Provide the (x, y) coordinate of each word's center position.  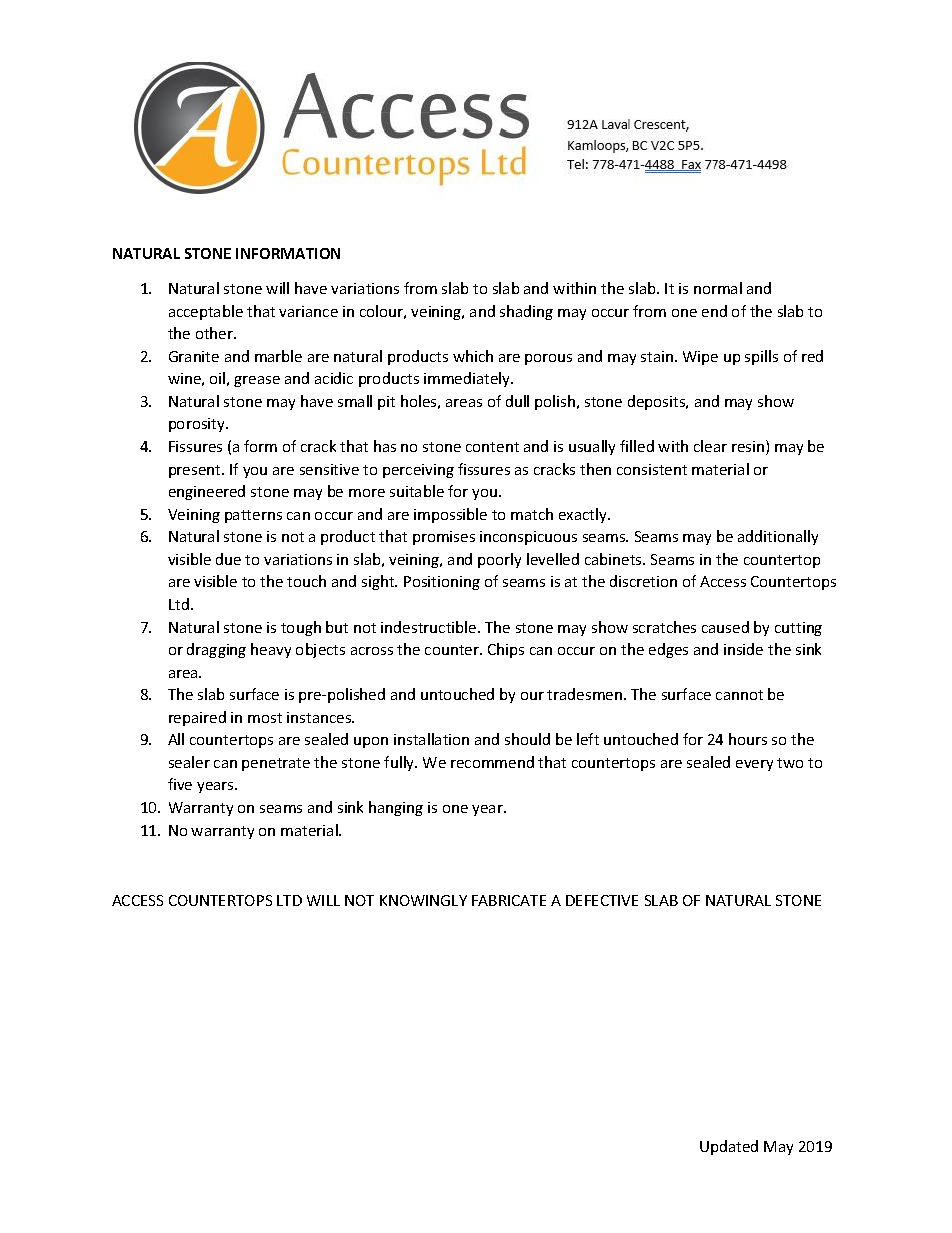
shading (526, 312)
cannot (739, 695)
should (527, 739)
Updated (729, 1147)
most (265, 718)
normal (718, 288)
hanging (396, 808)
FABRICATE (509, 900)
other (216, 333)
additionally (778, 537)
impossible (450, 515)
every (754, 765)
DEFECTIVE (602, 900)
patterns (253, 516)
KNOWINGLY (423, 900)
